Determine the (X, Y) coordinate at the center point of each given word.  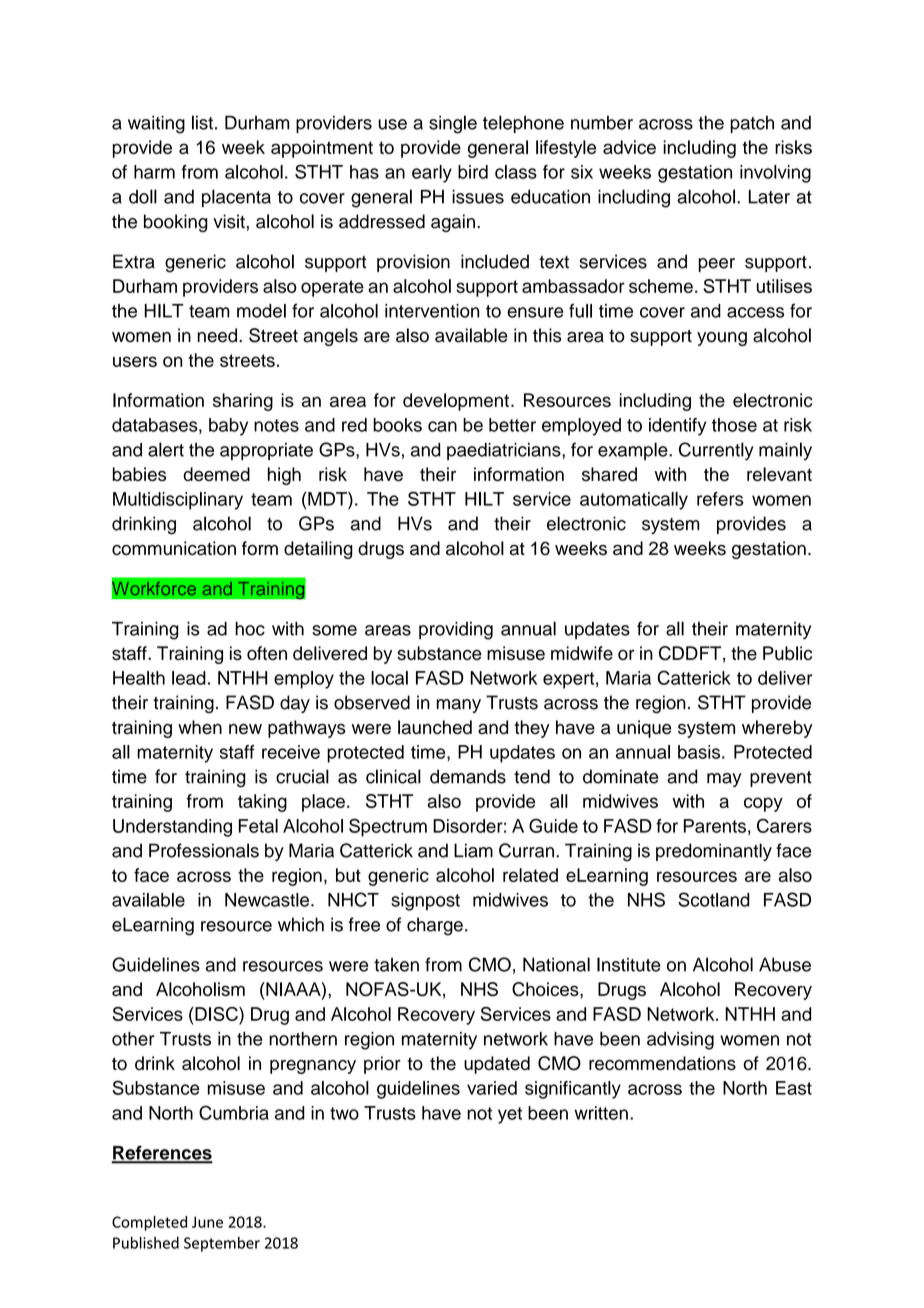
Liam (473, 850)
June (207, 1222)
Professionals (204, 850)
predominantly (714, 852)
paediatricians (505, 451)
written (601, 1113)
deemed (216, 474)
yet (510, 1115)
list (202, 122)
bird (473, 172)
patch (752, 124)
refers (720, 499)
